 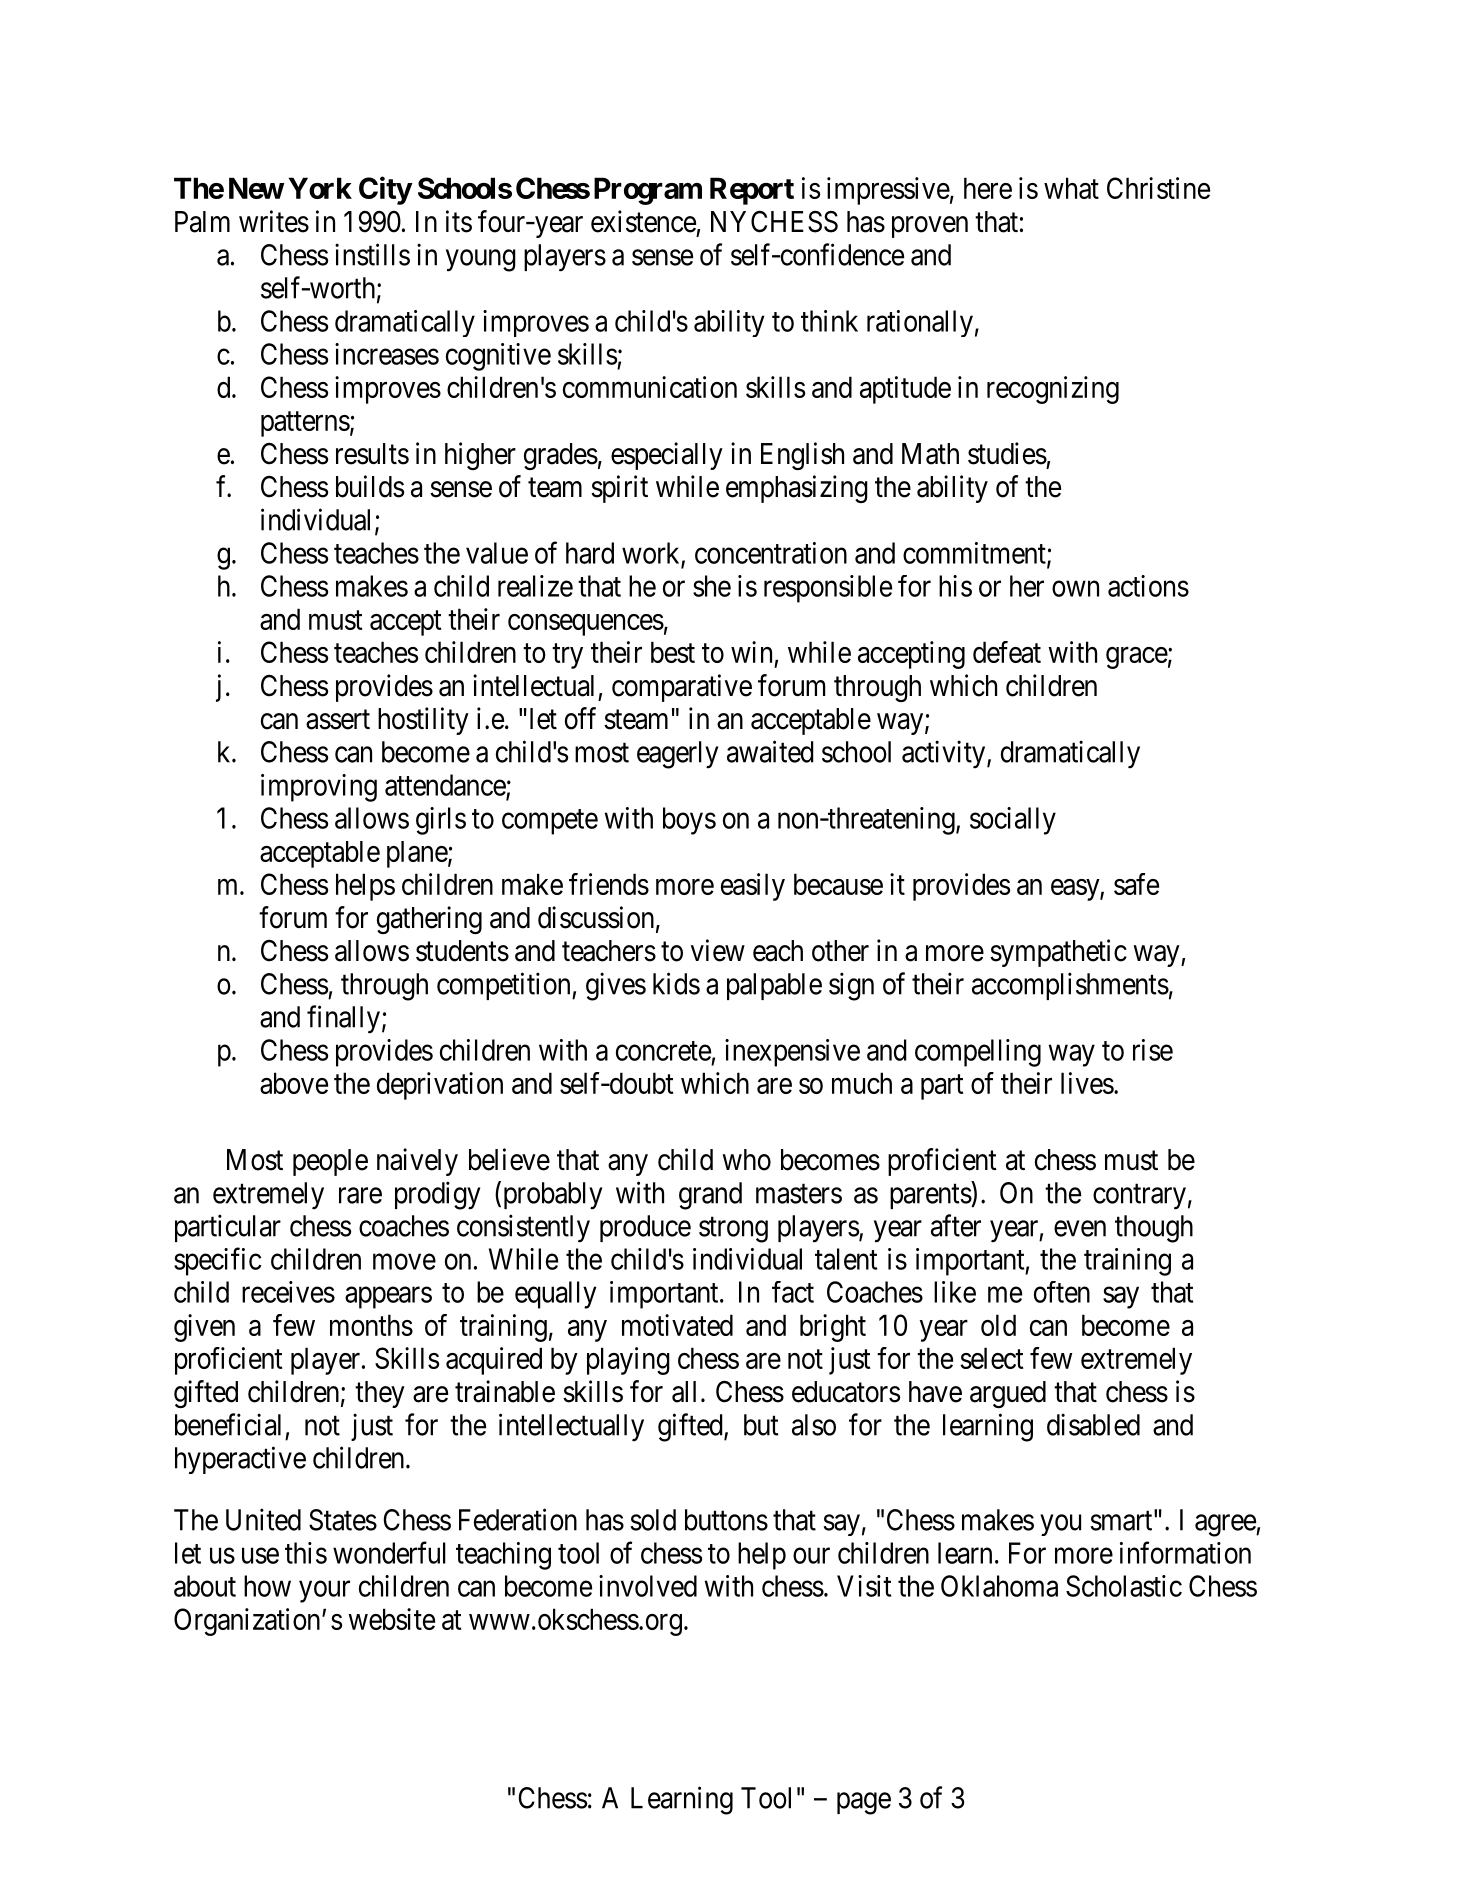 I want to click on Scholastic, so click(x=1124, y=1586).
